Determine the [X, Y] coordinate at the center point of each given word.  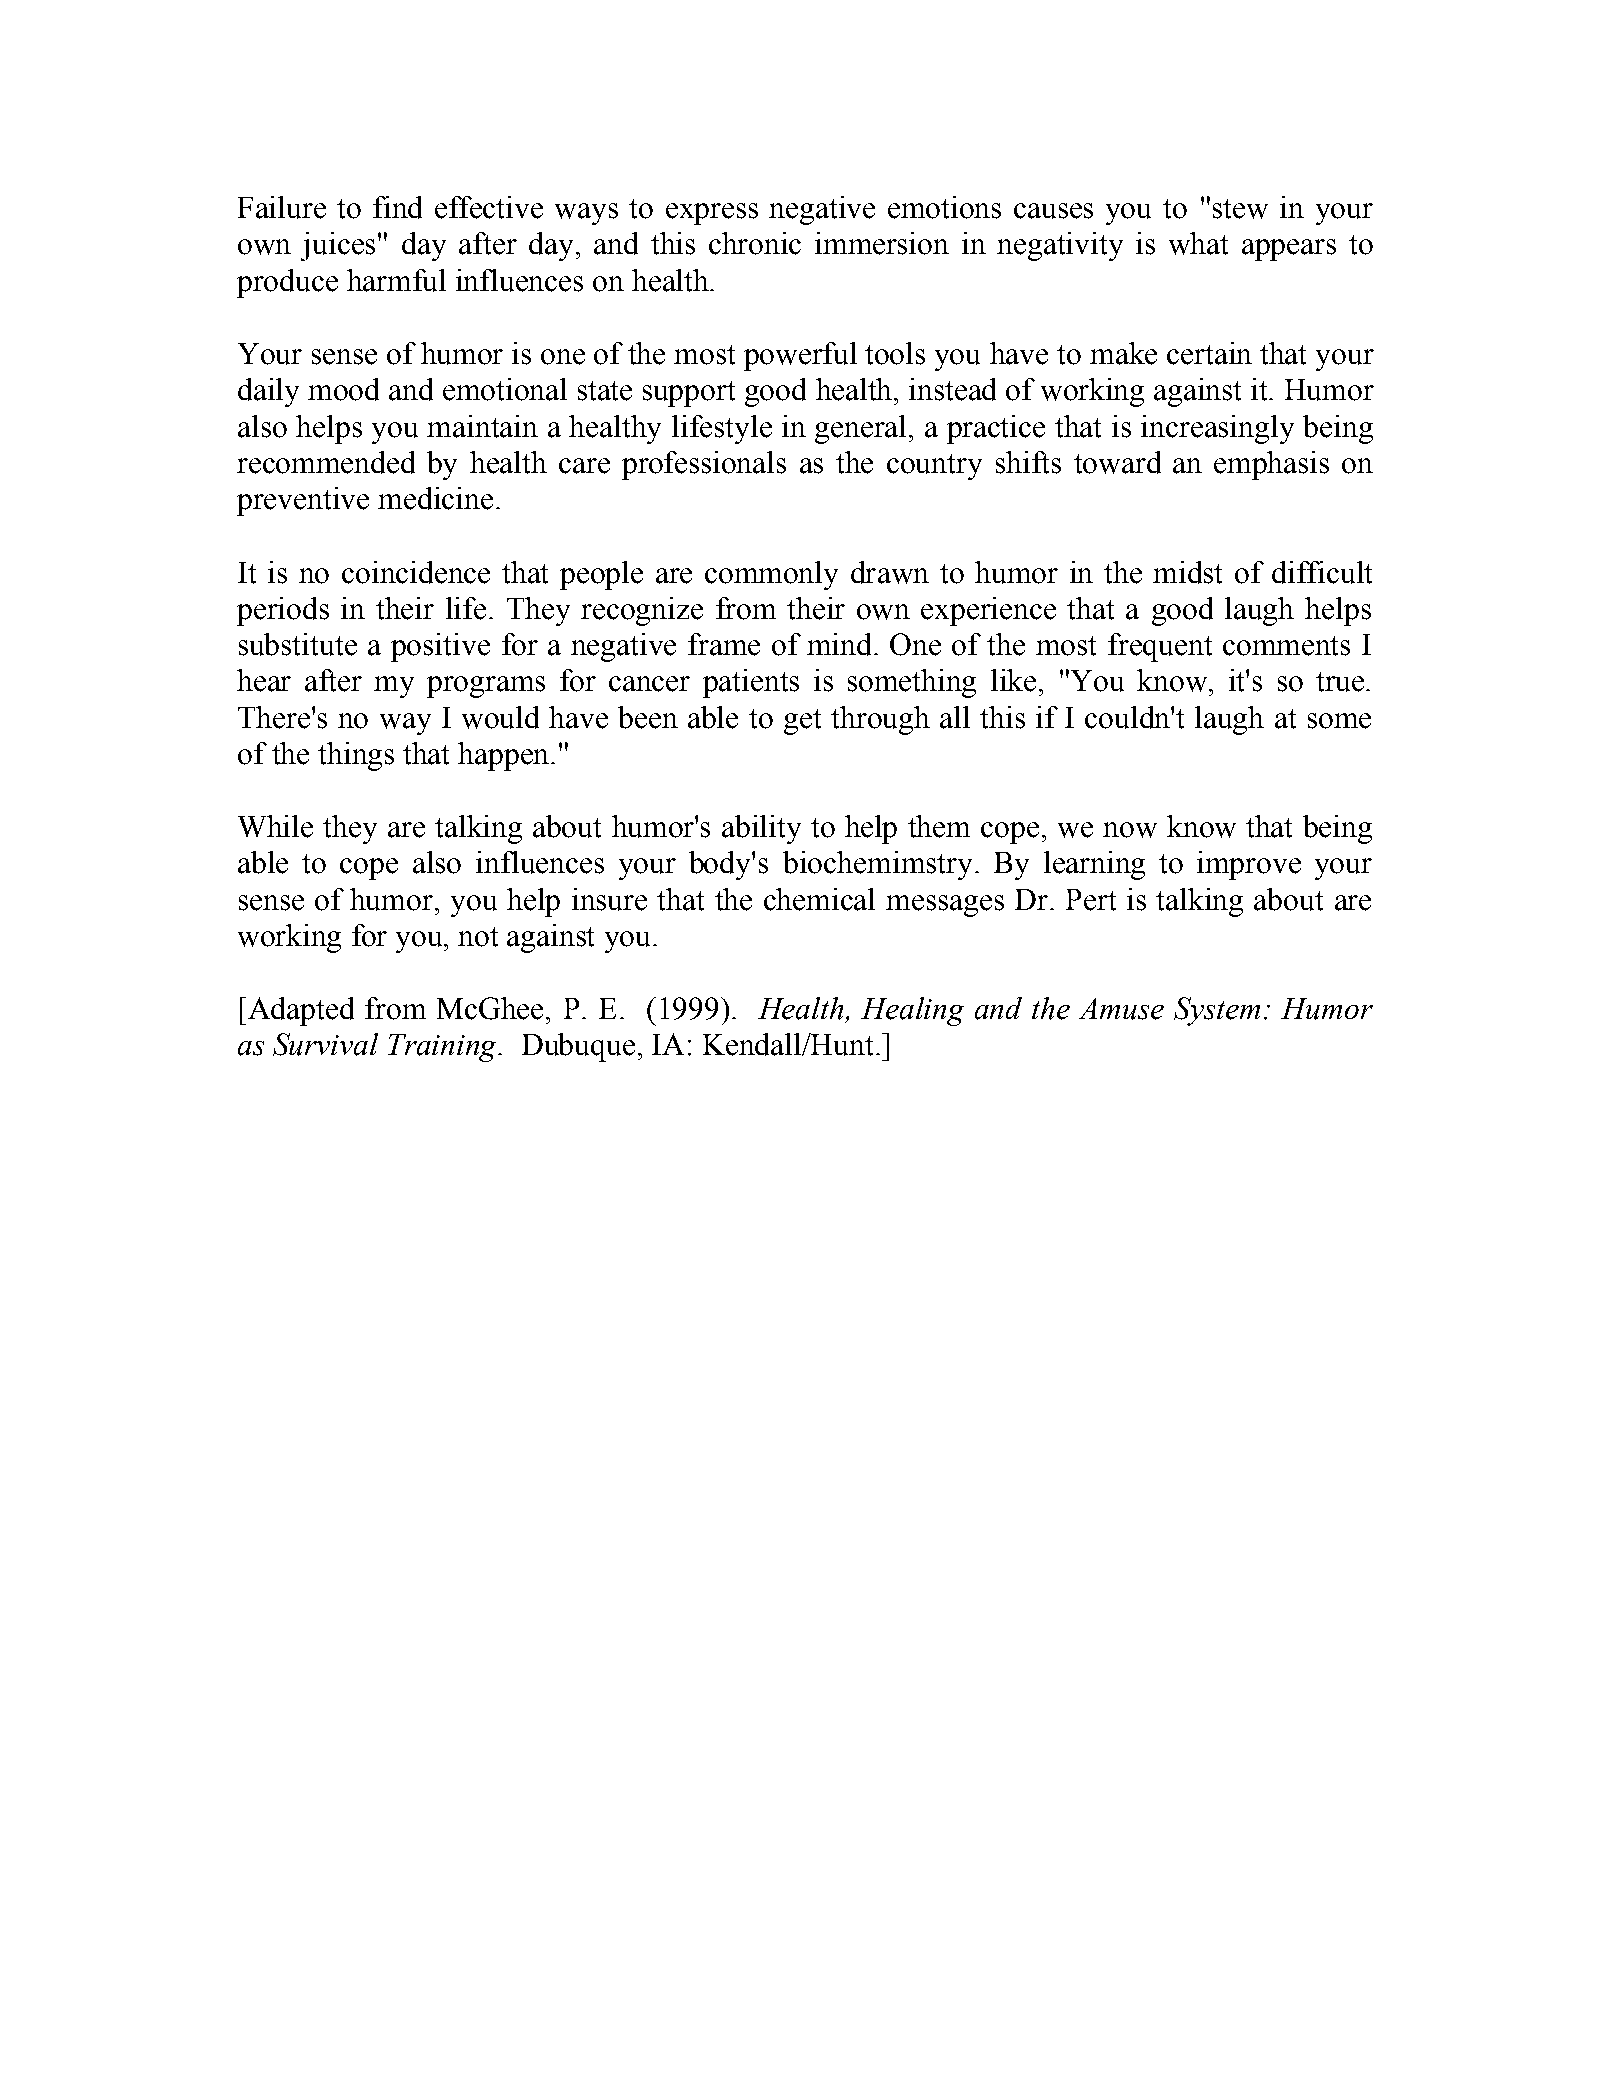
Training [443, 1048]
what [1198, 243]
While [275, 826]
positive [440, 647]
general [860, 429]
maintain [482, 426]
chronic [755, 243]
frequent [1160, 647]
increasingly [1217, 429]
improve [1249, 865]
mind [839, 644]
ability [761, 829]
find [397, 207]
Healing [912, 1011]
